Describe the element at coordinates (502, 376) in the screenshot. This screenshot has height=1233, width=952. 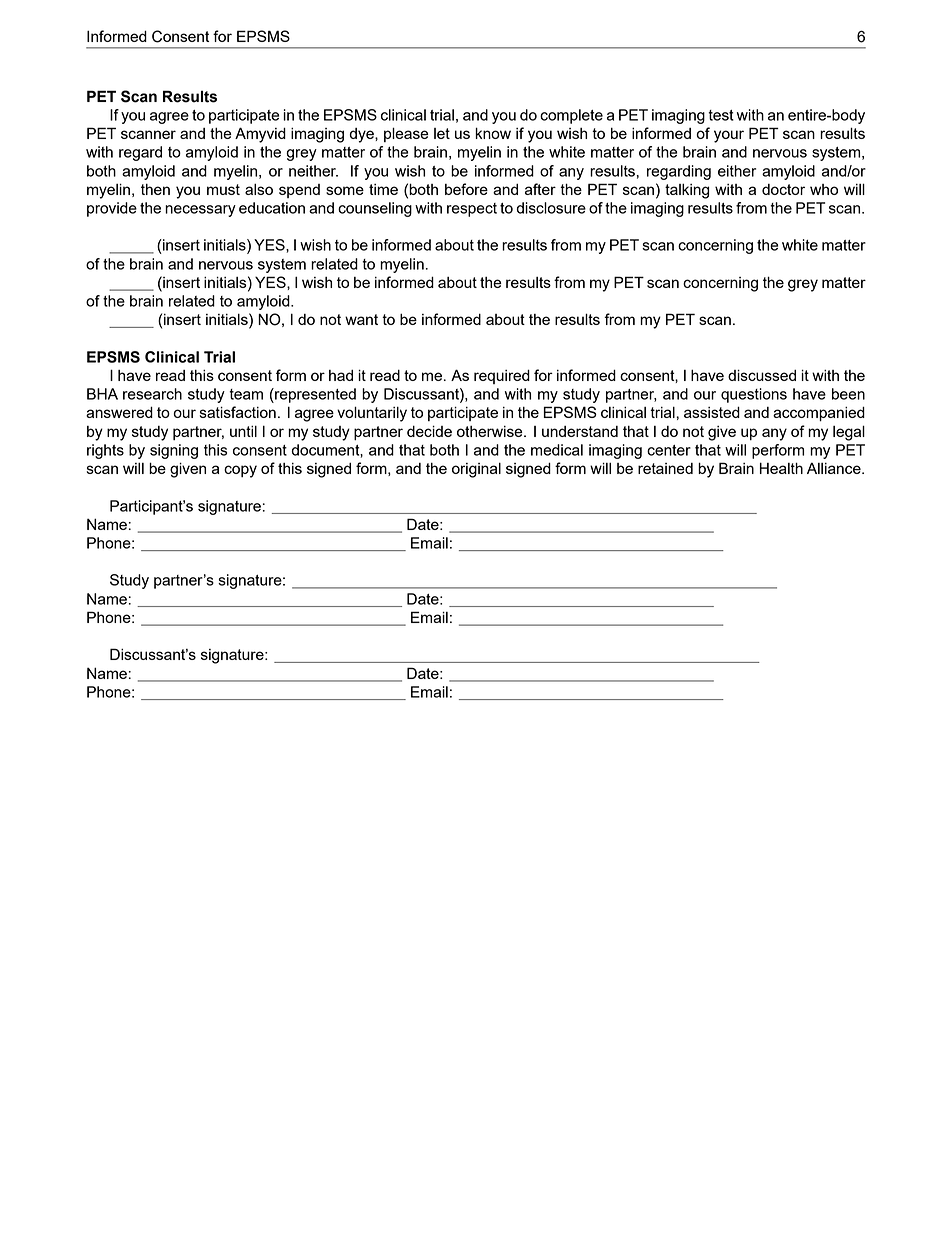
I see `required` at that location.
